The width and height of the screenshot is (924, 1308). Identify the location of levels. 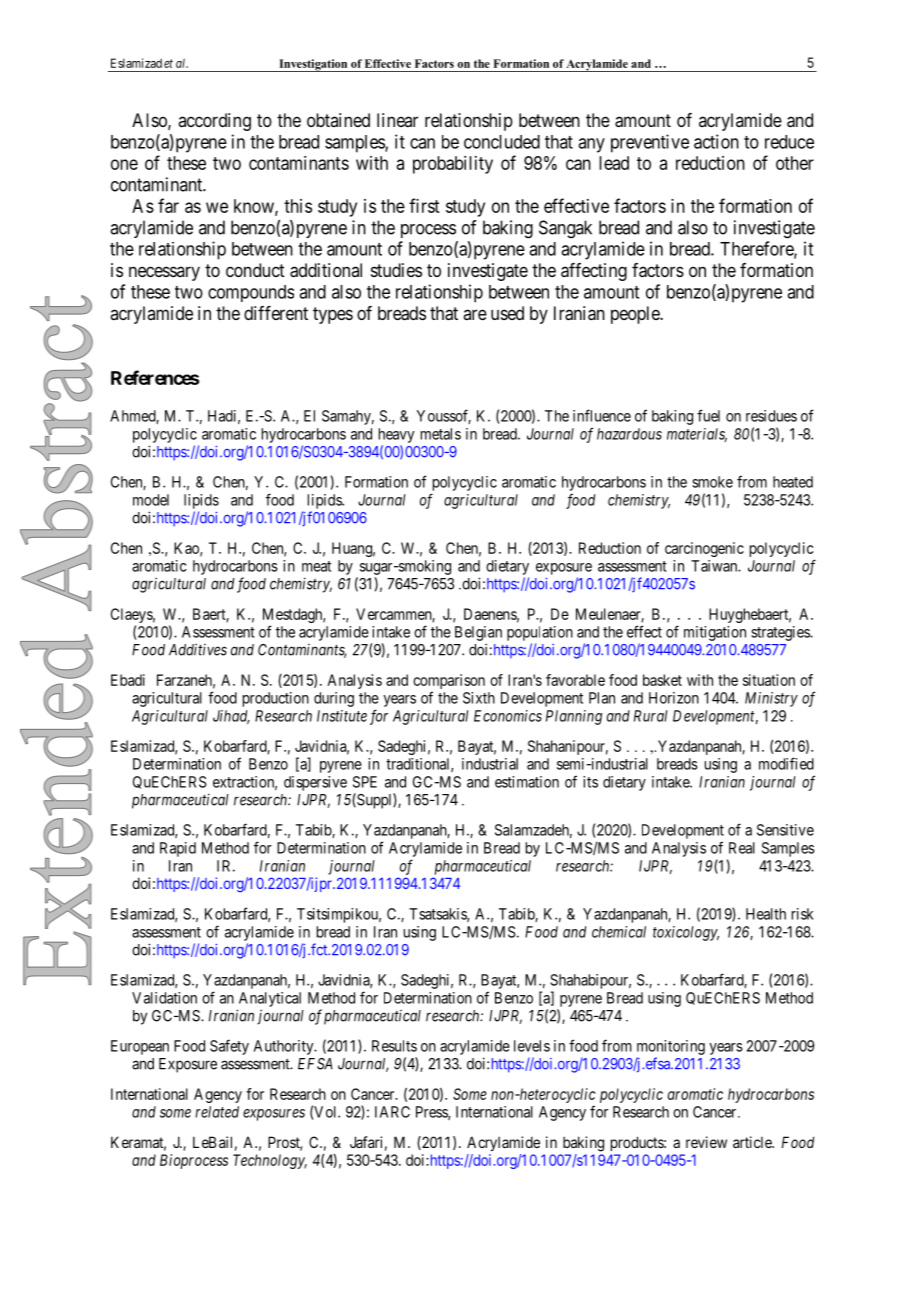
(532, 1046).
